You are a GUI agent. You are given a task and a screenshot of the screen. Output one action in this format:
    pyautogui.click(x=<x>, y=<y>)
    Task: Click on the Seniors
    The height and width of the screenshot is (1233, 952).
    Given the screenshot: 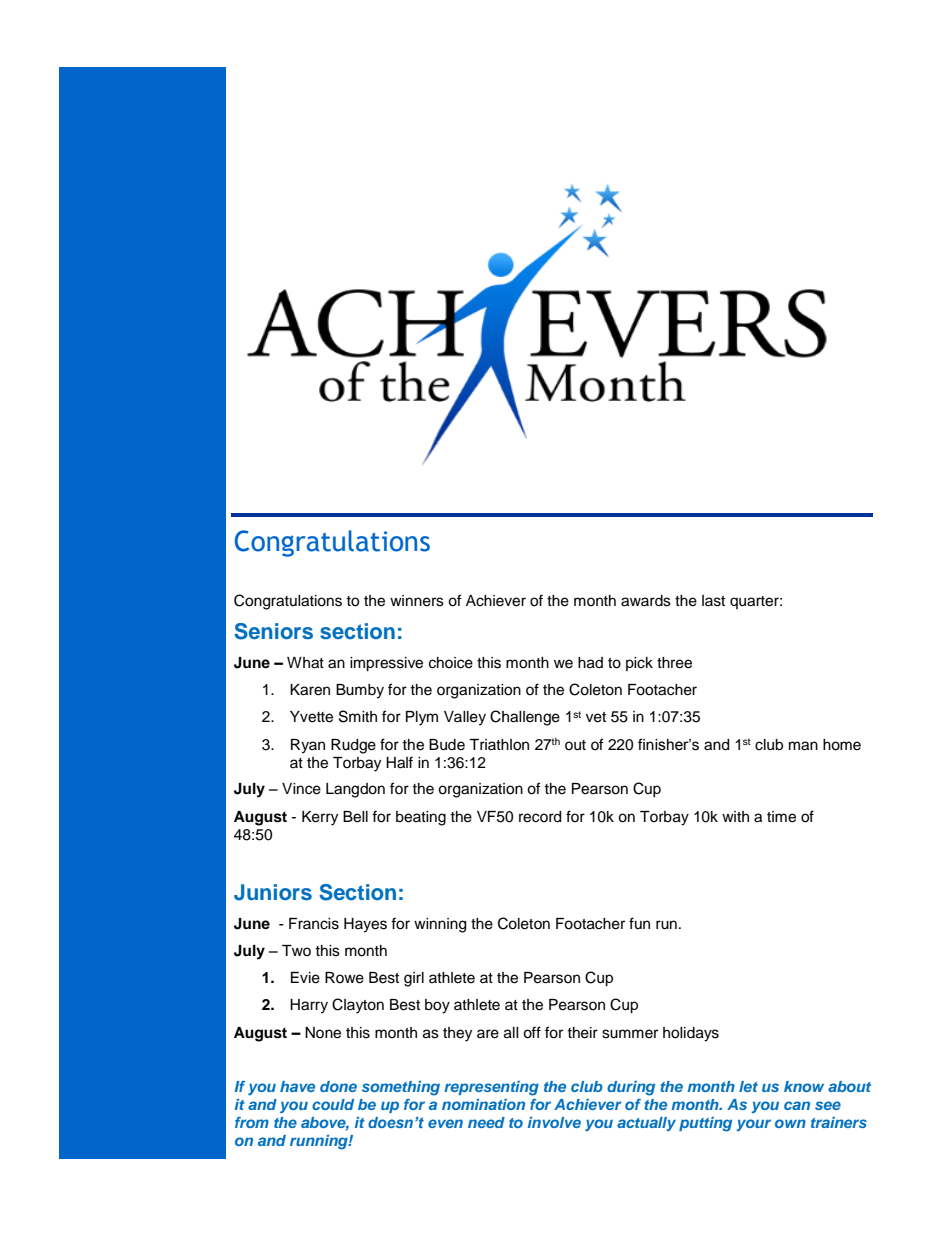 What is the action you would take?
    pyautogui.click(x=273, y=631)
